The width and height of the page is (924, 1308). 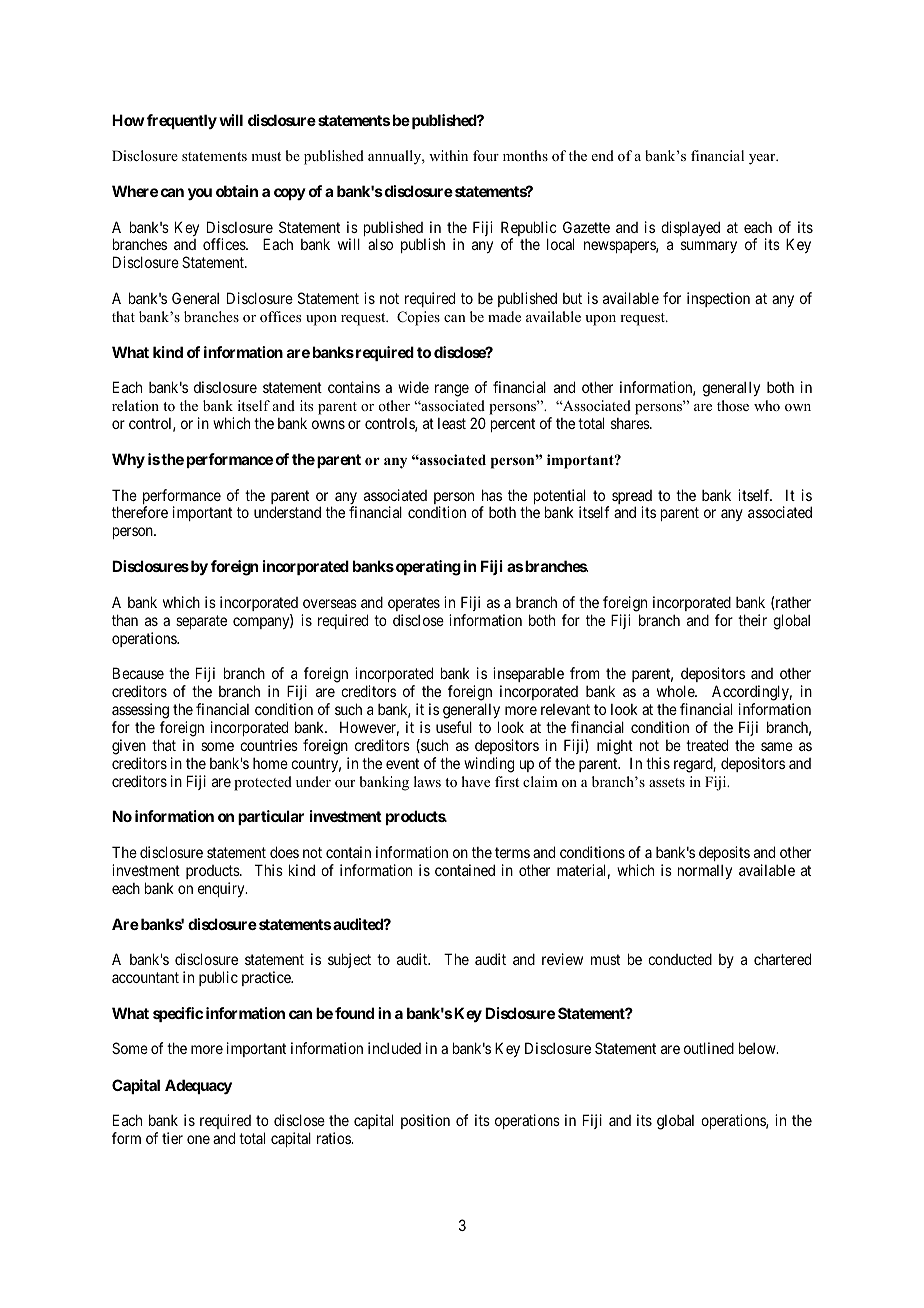 What do you see at coordinates (414, 604) in the page?
I see `operates` at bounding box center [414, 604].
